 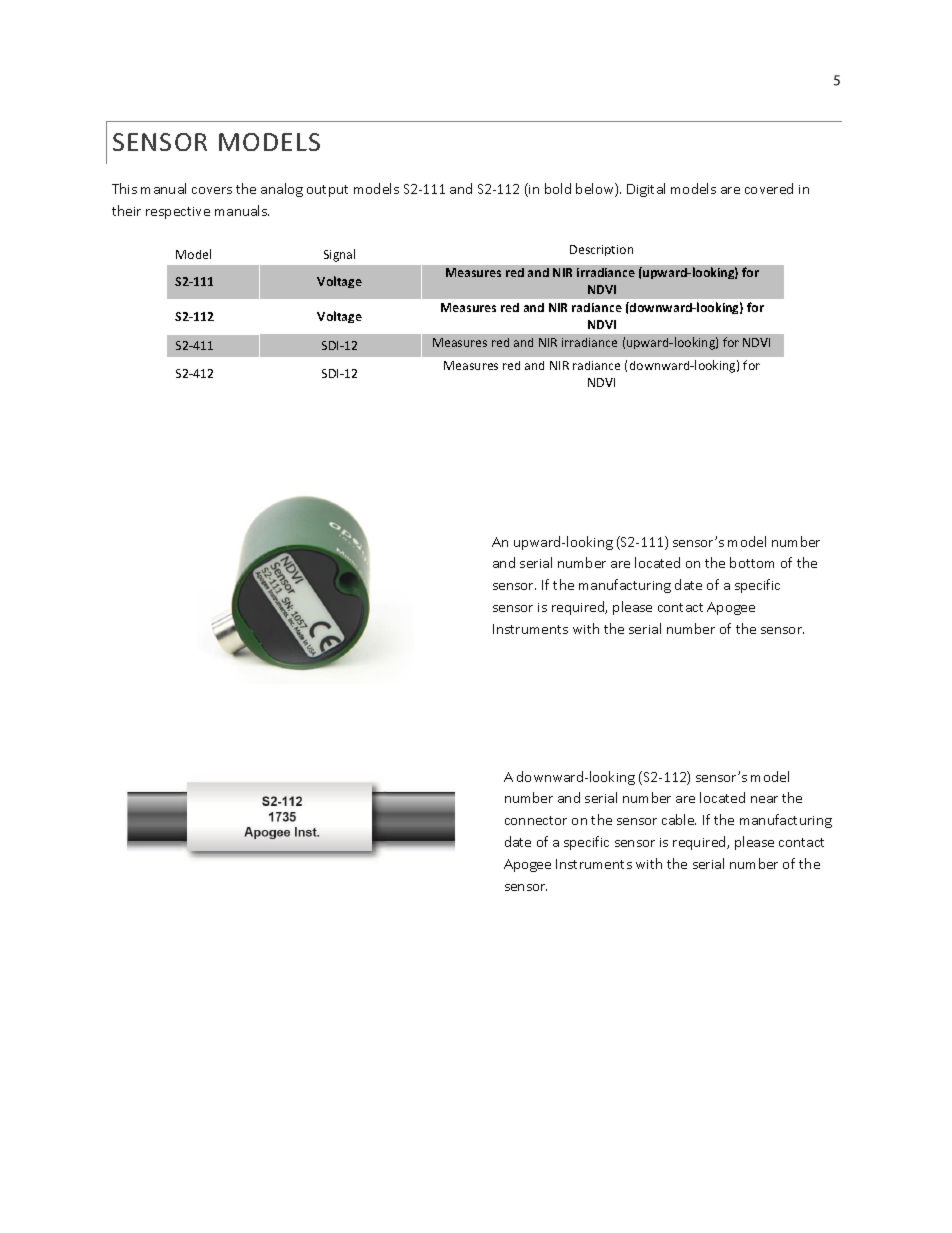 What do you see at coordinates (339, 255) in the screenshot?
I see `Signal` at bounding box center [339, 255].
